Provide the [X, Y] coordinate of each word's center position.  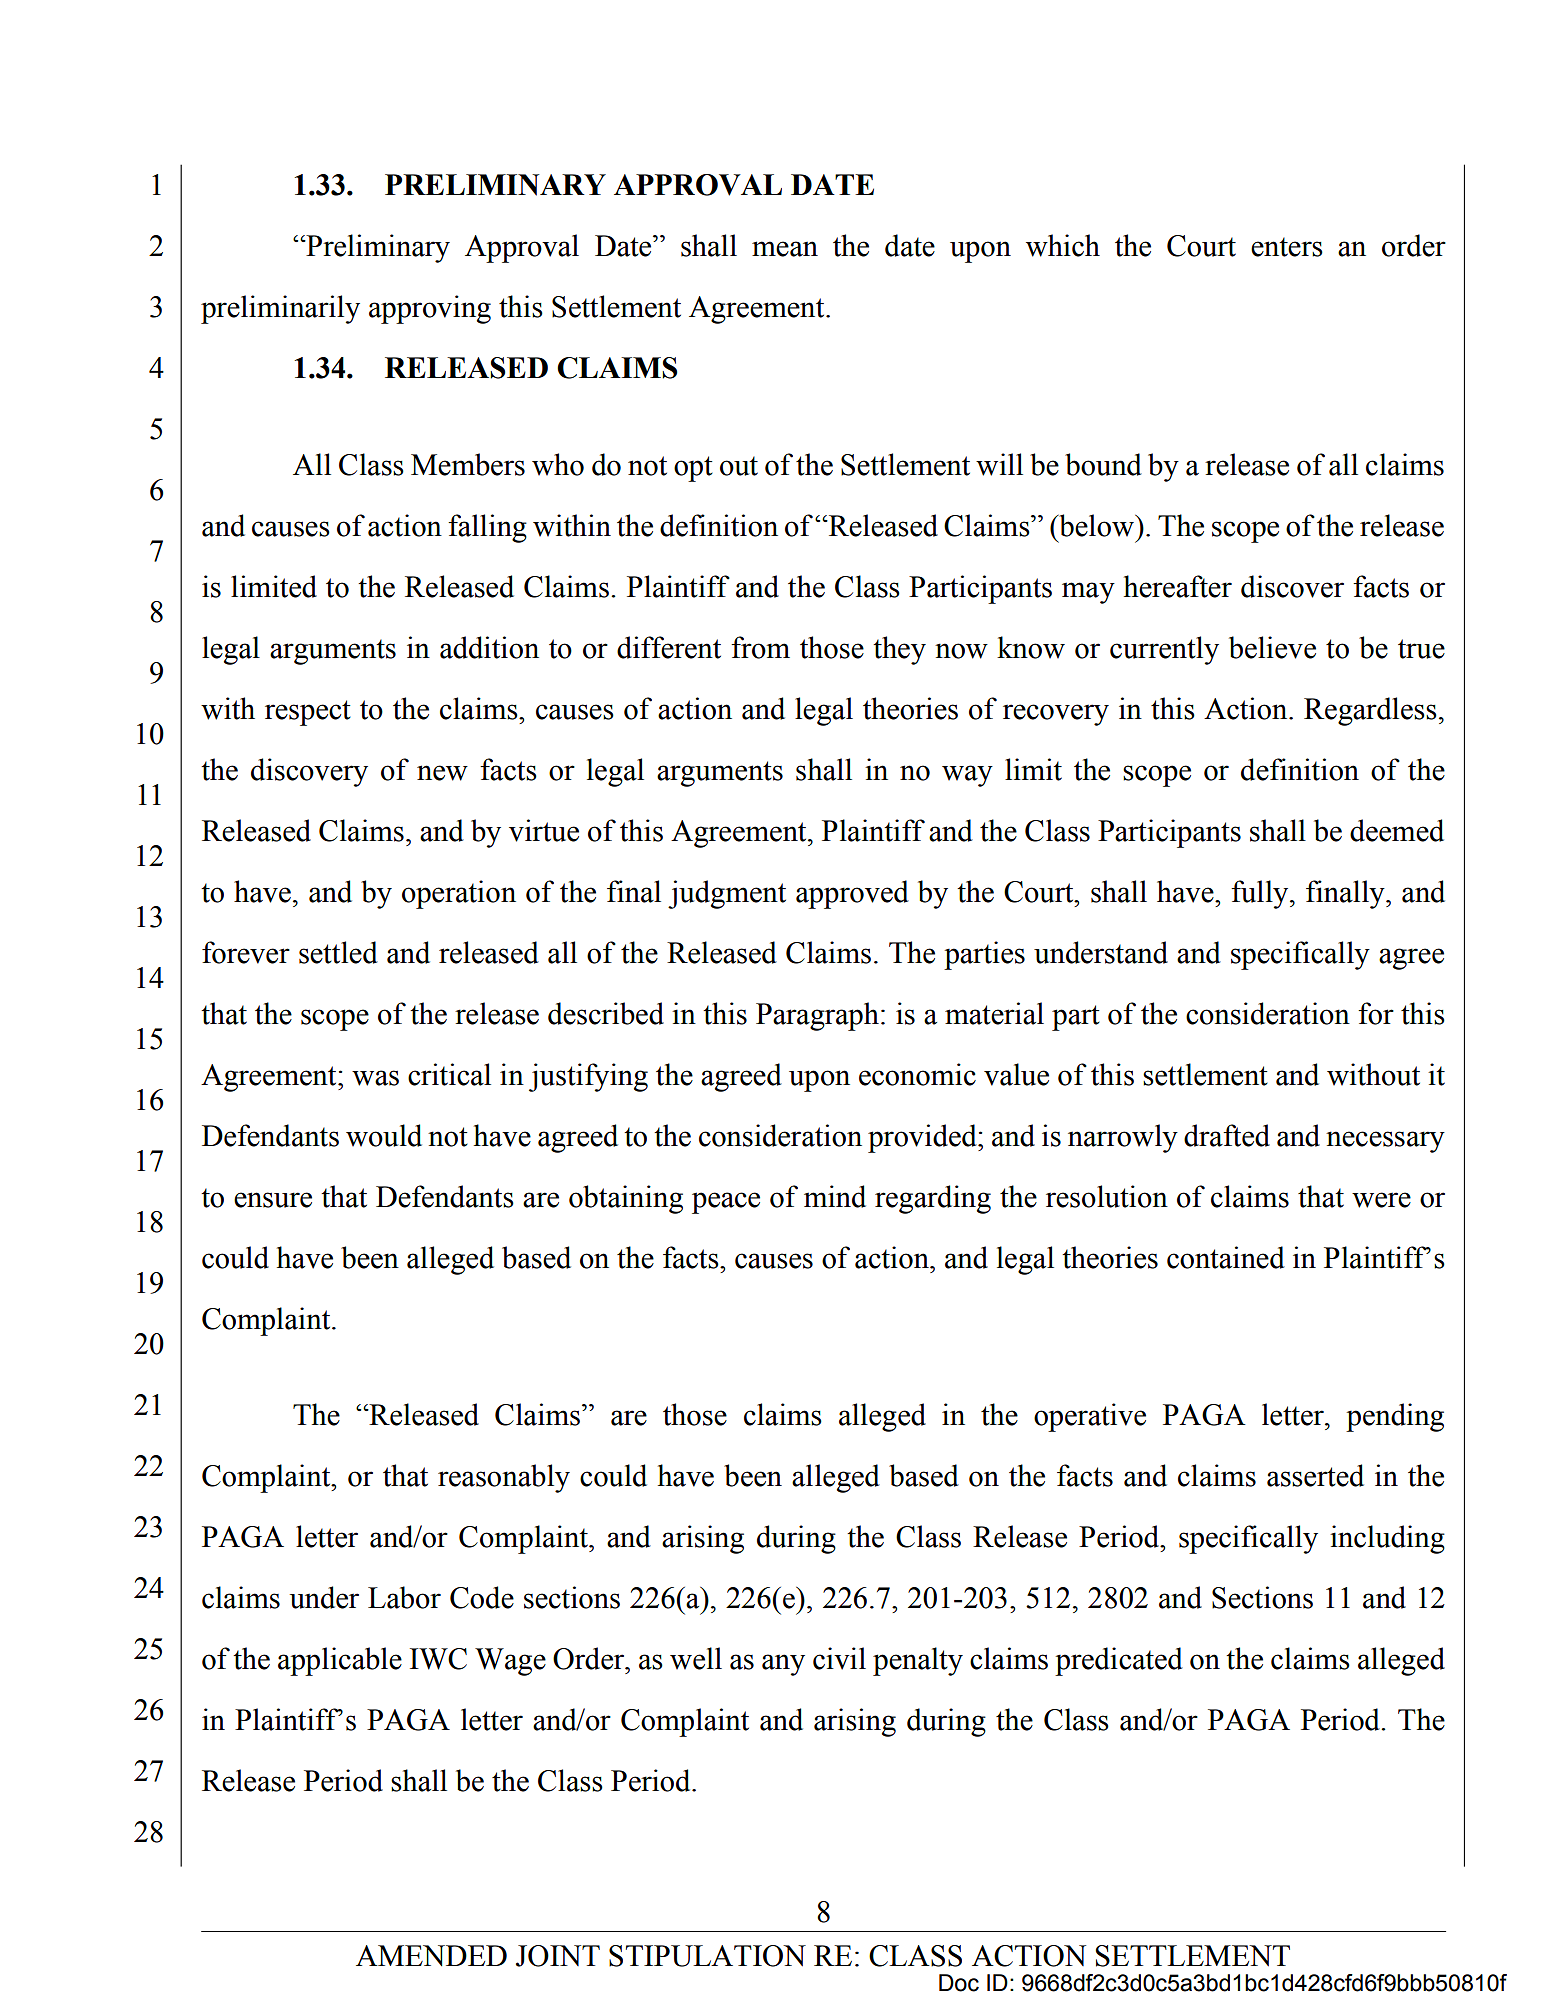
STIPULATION [707, 1956]
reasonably [504, 1478]
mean [785, 249]
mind [835, 1196]
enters [1287, 247]
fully [1261, 894]
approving [430, 309]
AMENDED [431, 1955]
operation [459, 894]
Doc [959, 1983]
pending [1395, 1417]
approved [852, 894]
